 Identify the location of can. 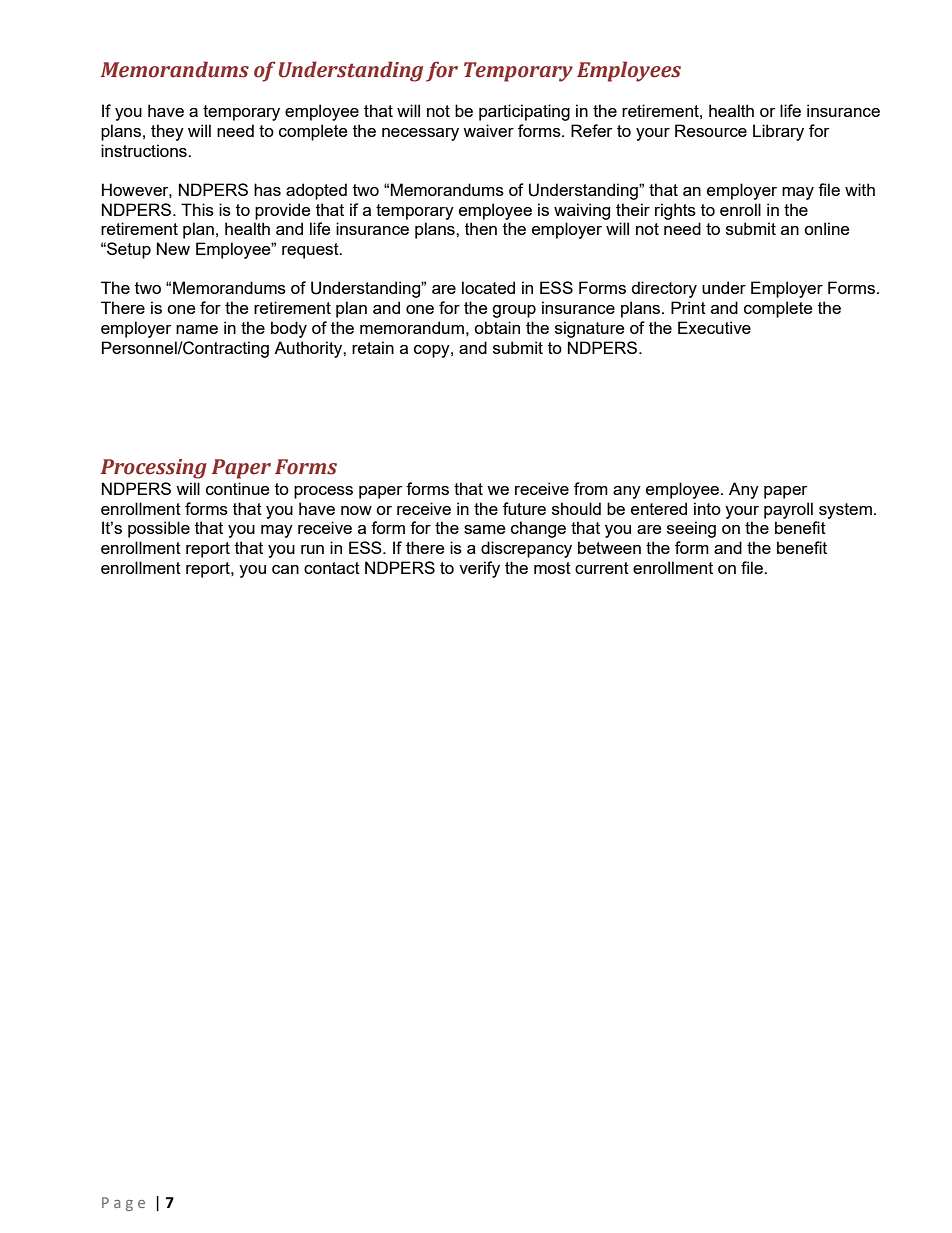
(285, 569).
